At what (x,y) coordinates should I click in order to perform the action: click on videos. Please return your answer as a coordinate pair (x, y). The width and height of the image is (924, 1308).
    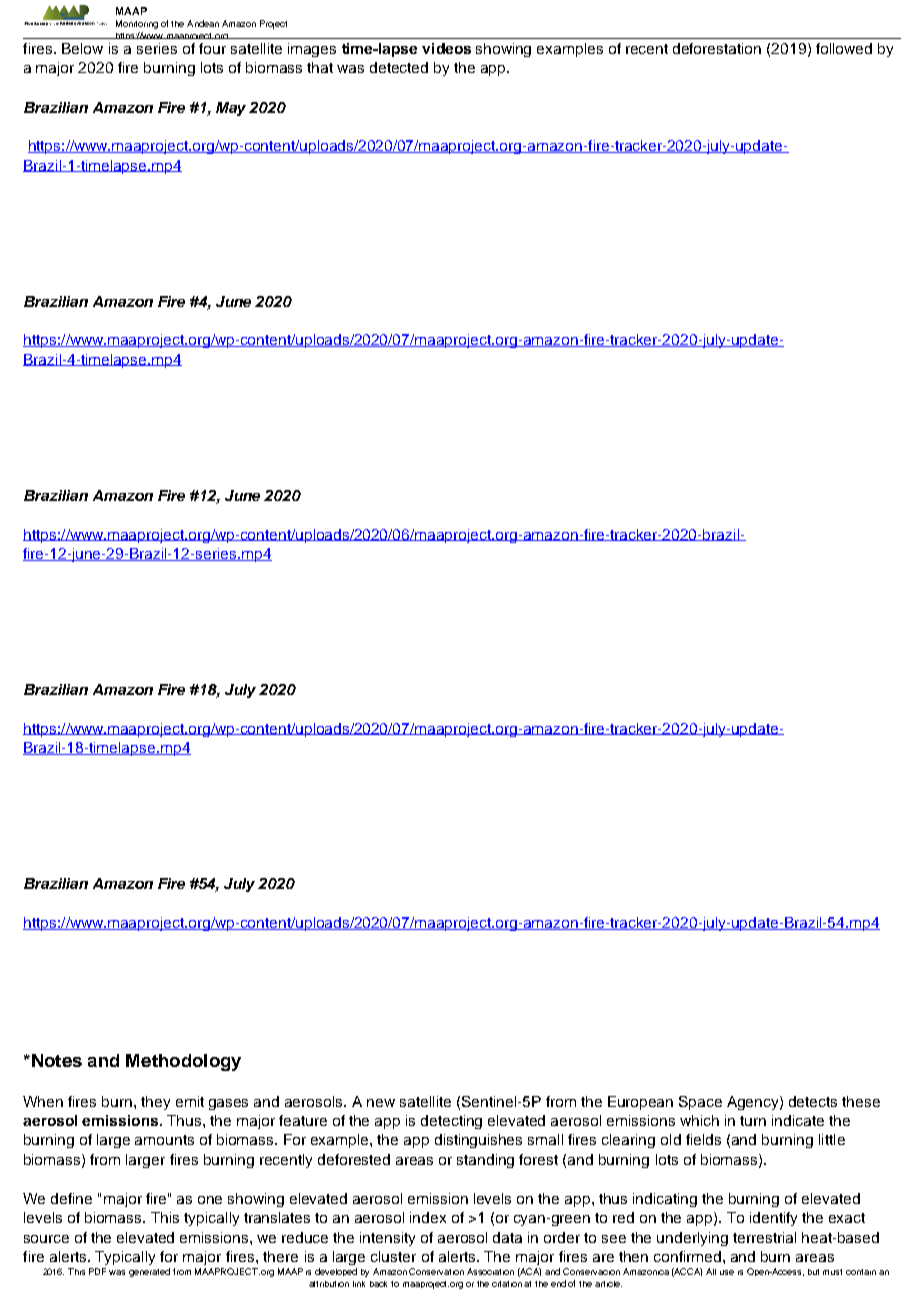
    Looking at the image, I should click on (446, 48).
